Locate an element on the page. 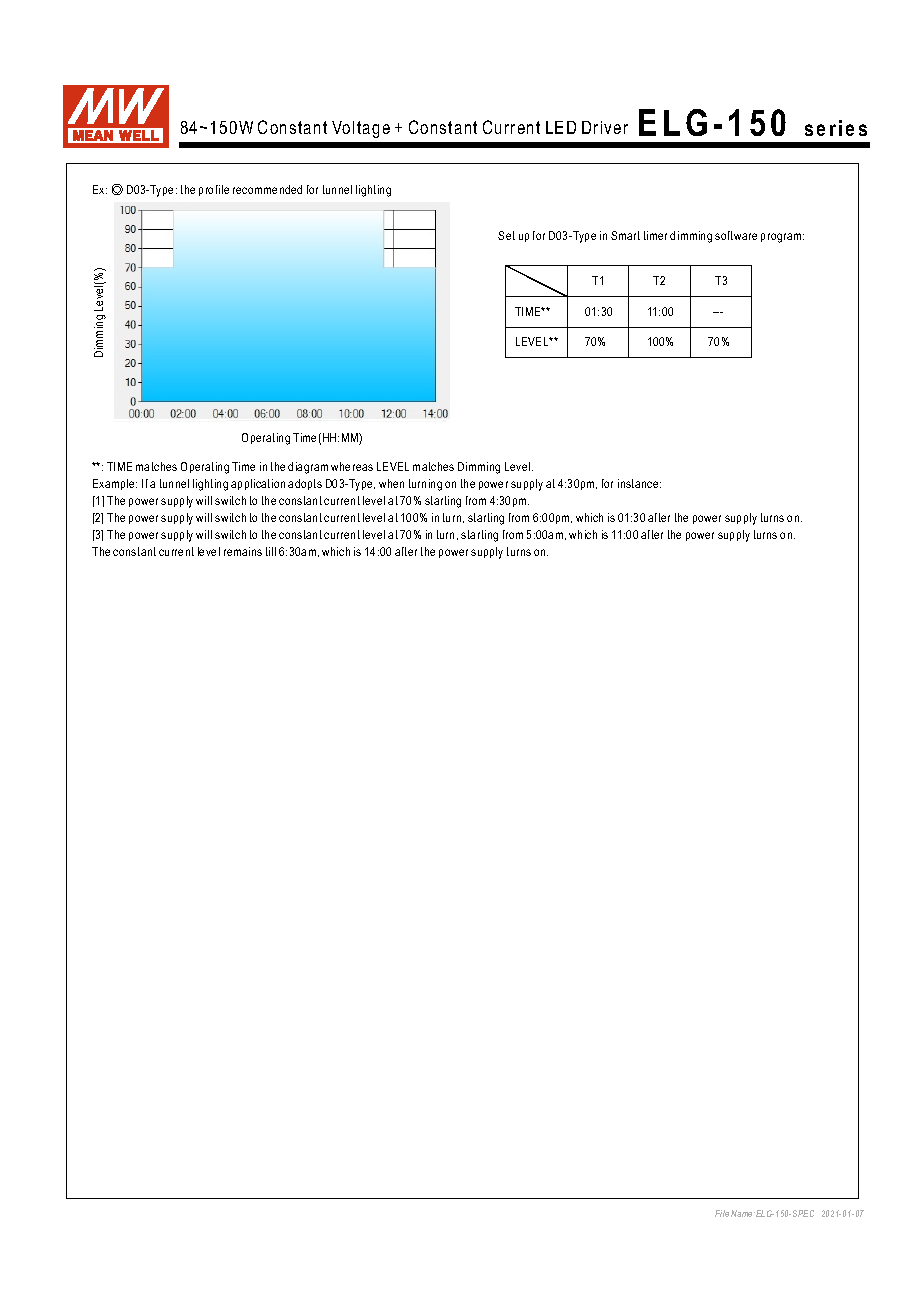 Image resolution: width=924 pixels, height=1308 pixels. LED is located at coordinates (561, 127).
